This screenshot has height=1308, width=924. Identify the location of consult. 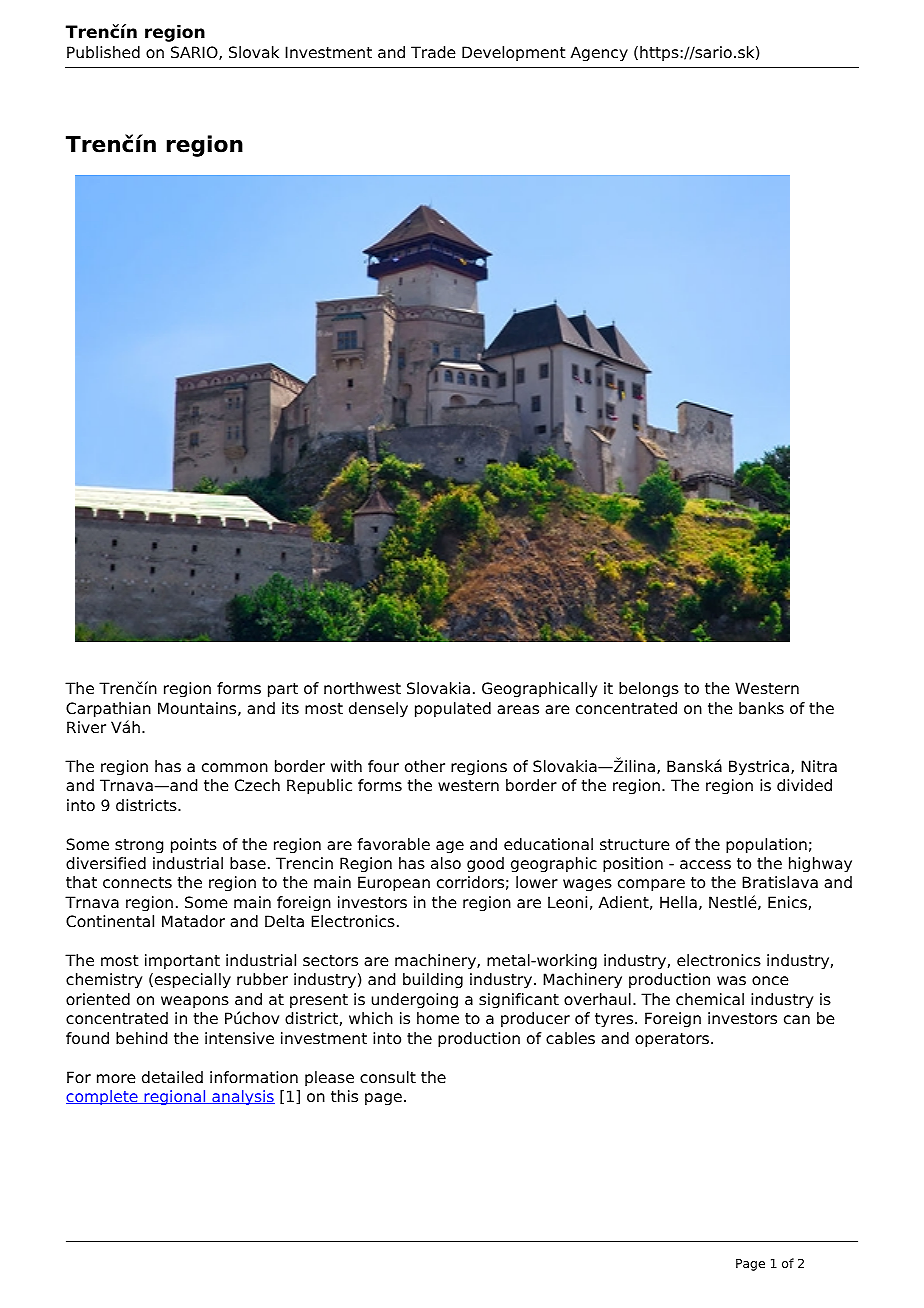
(388, 1077).
